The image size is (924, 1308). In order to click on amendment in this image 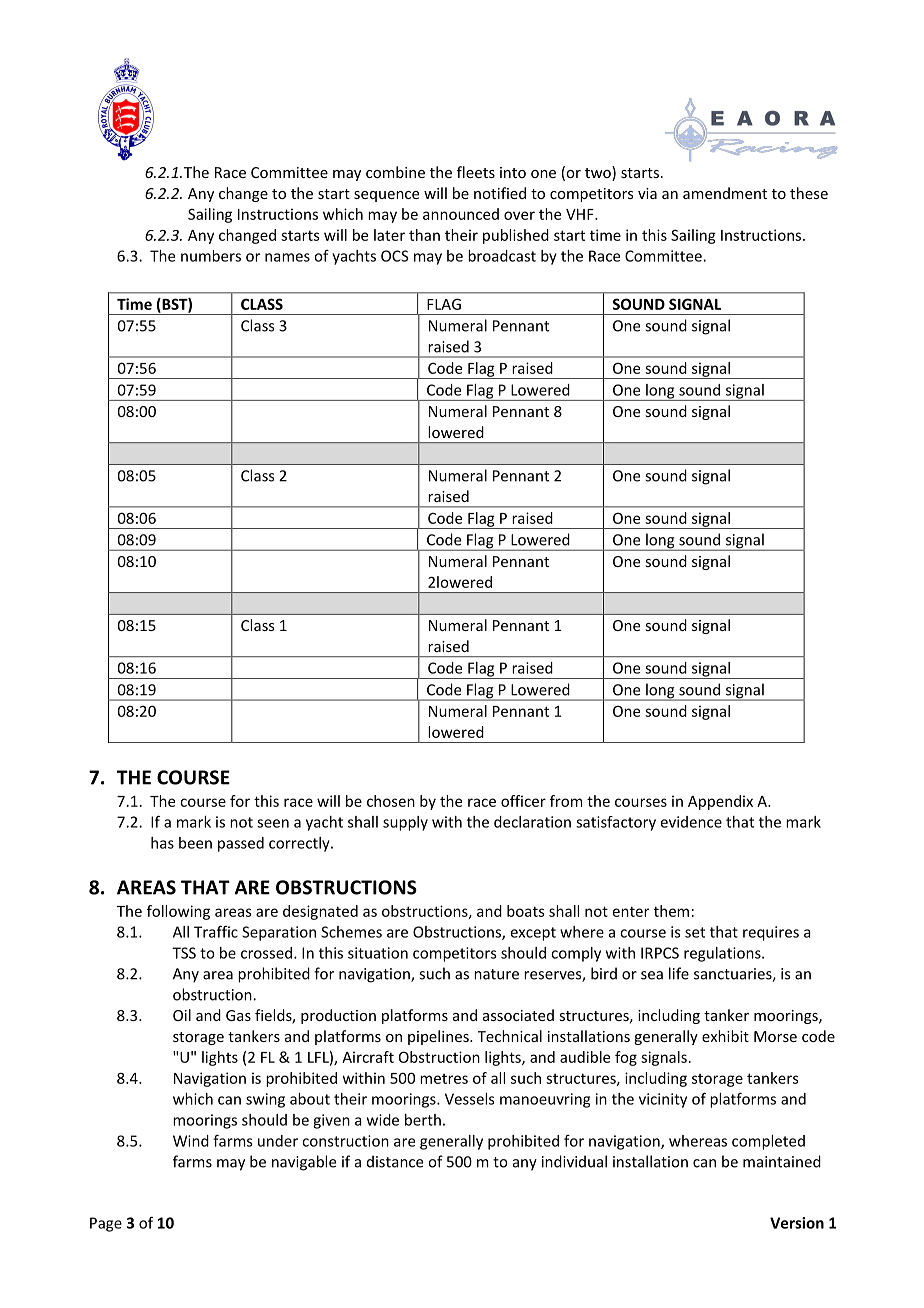, I will do `click(725, 193)`.
